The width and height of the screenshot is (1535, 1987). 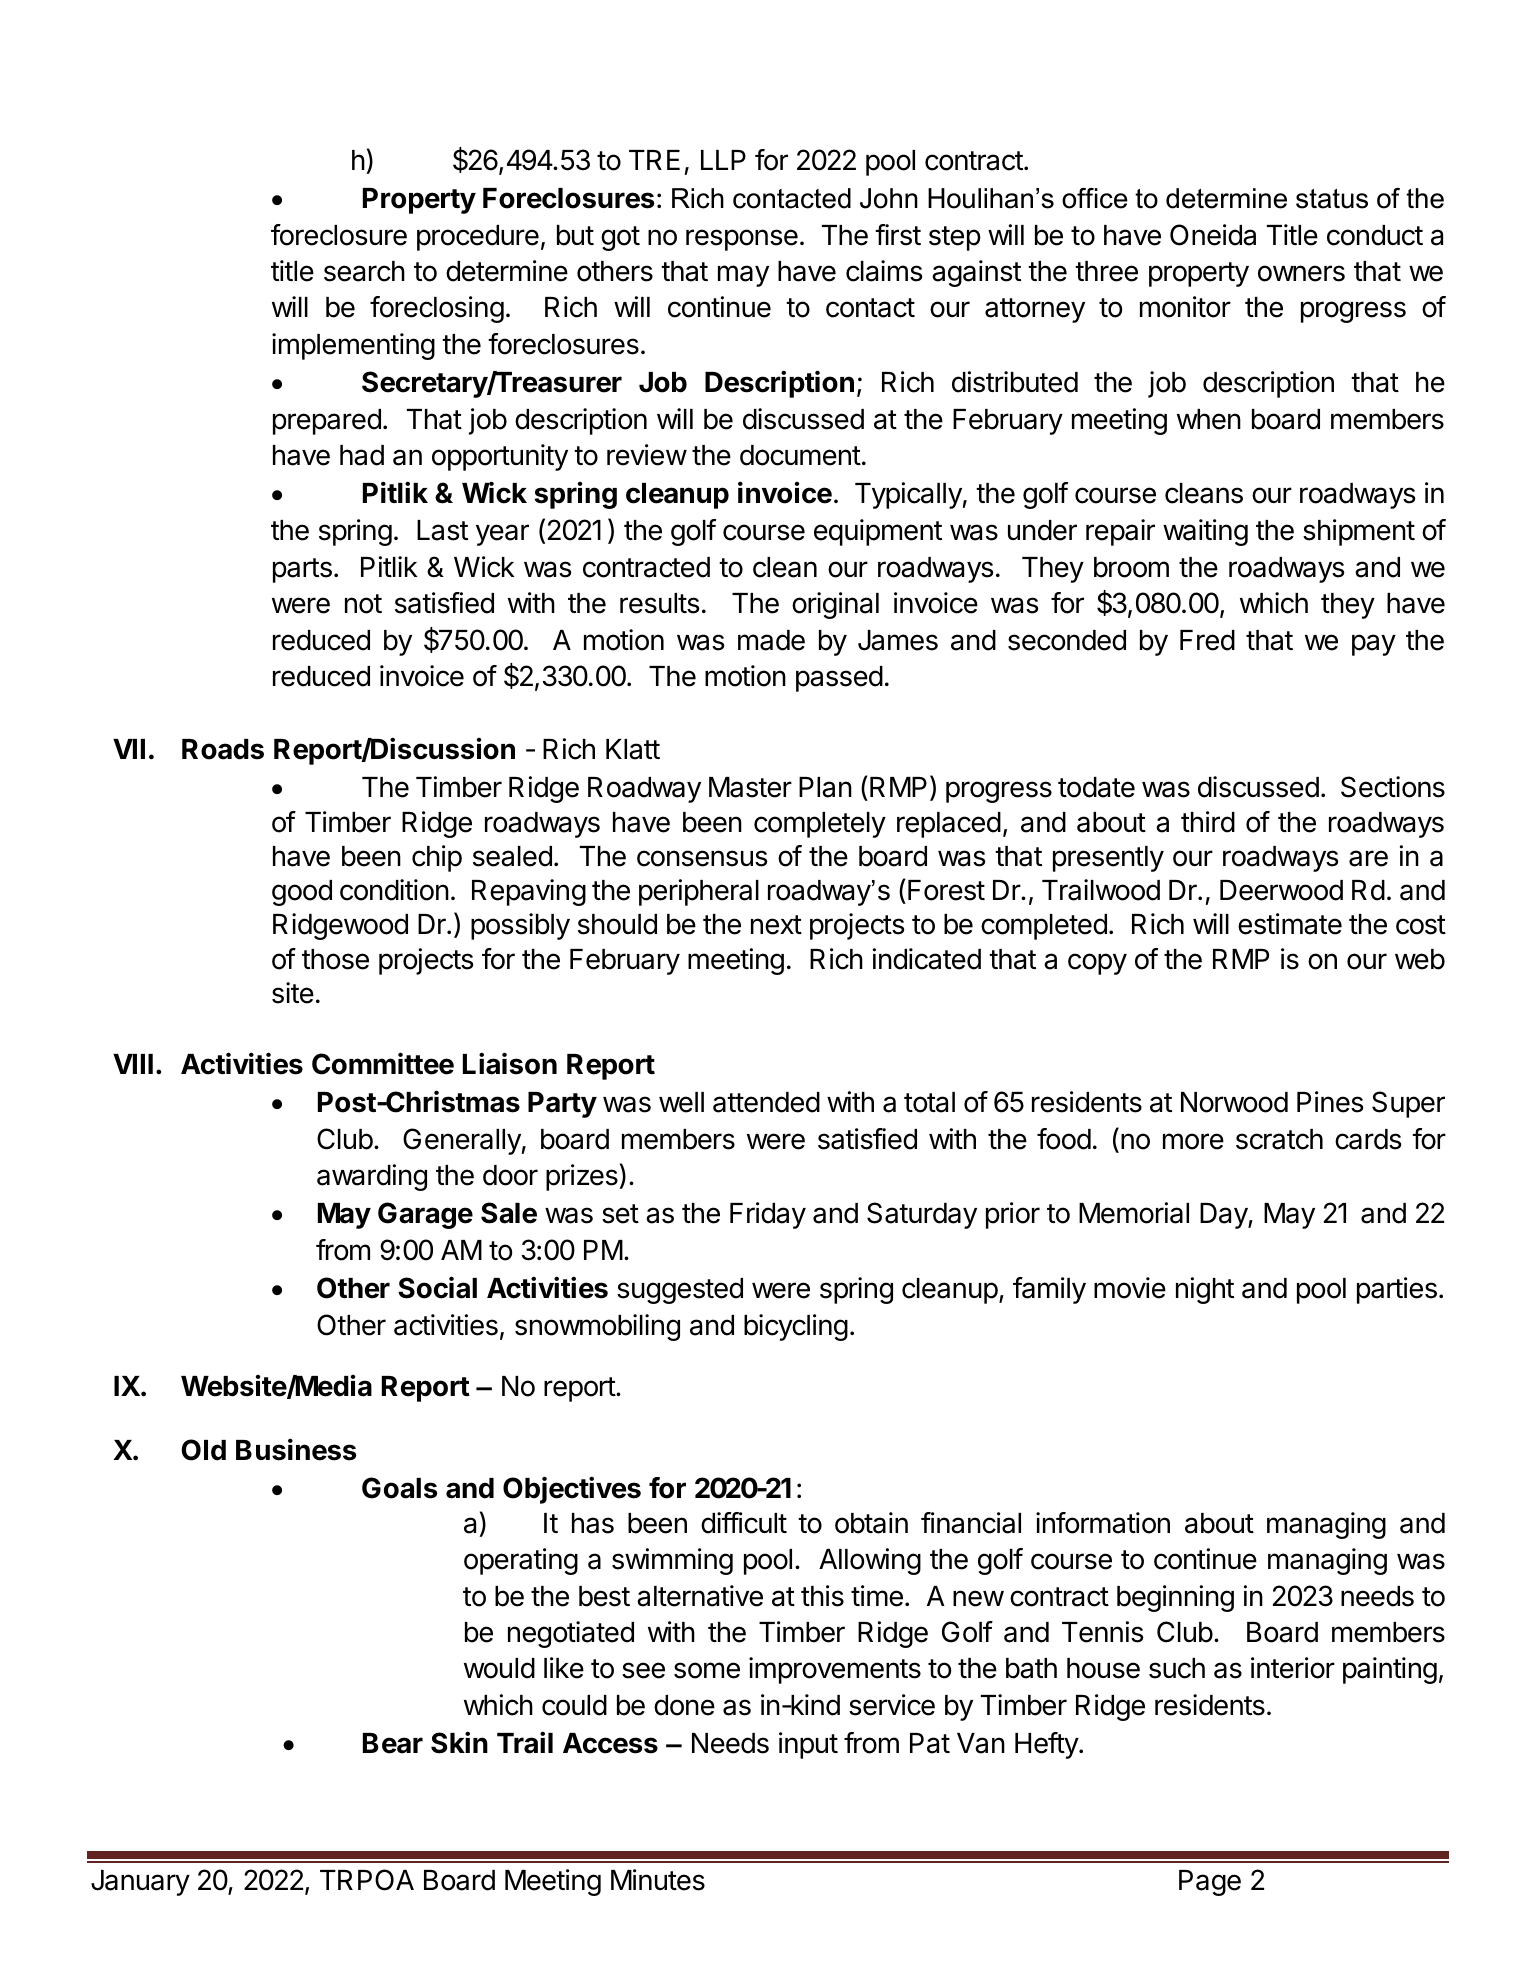 What do you see at coordinates (766, 1102) in the screenshot?
I see `attended` at bounding box center [766, 1102].
